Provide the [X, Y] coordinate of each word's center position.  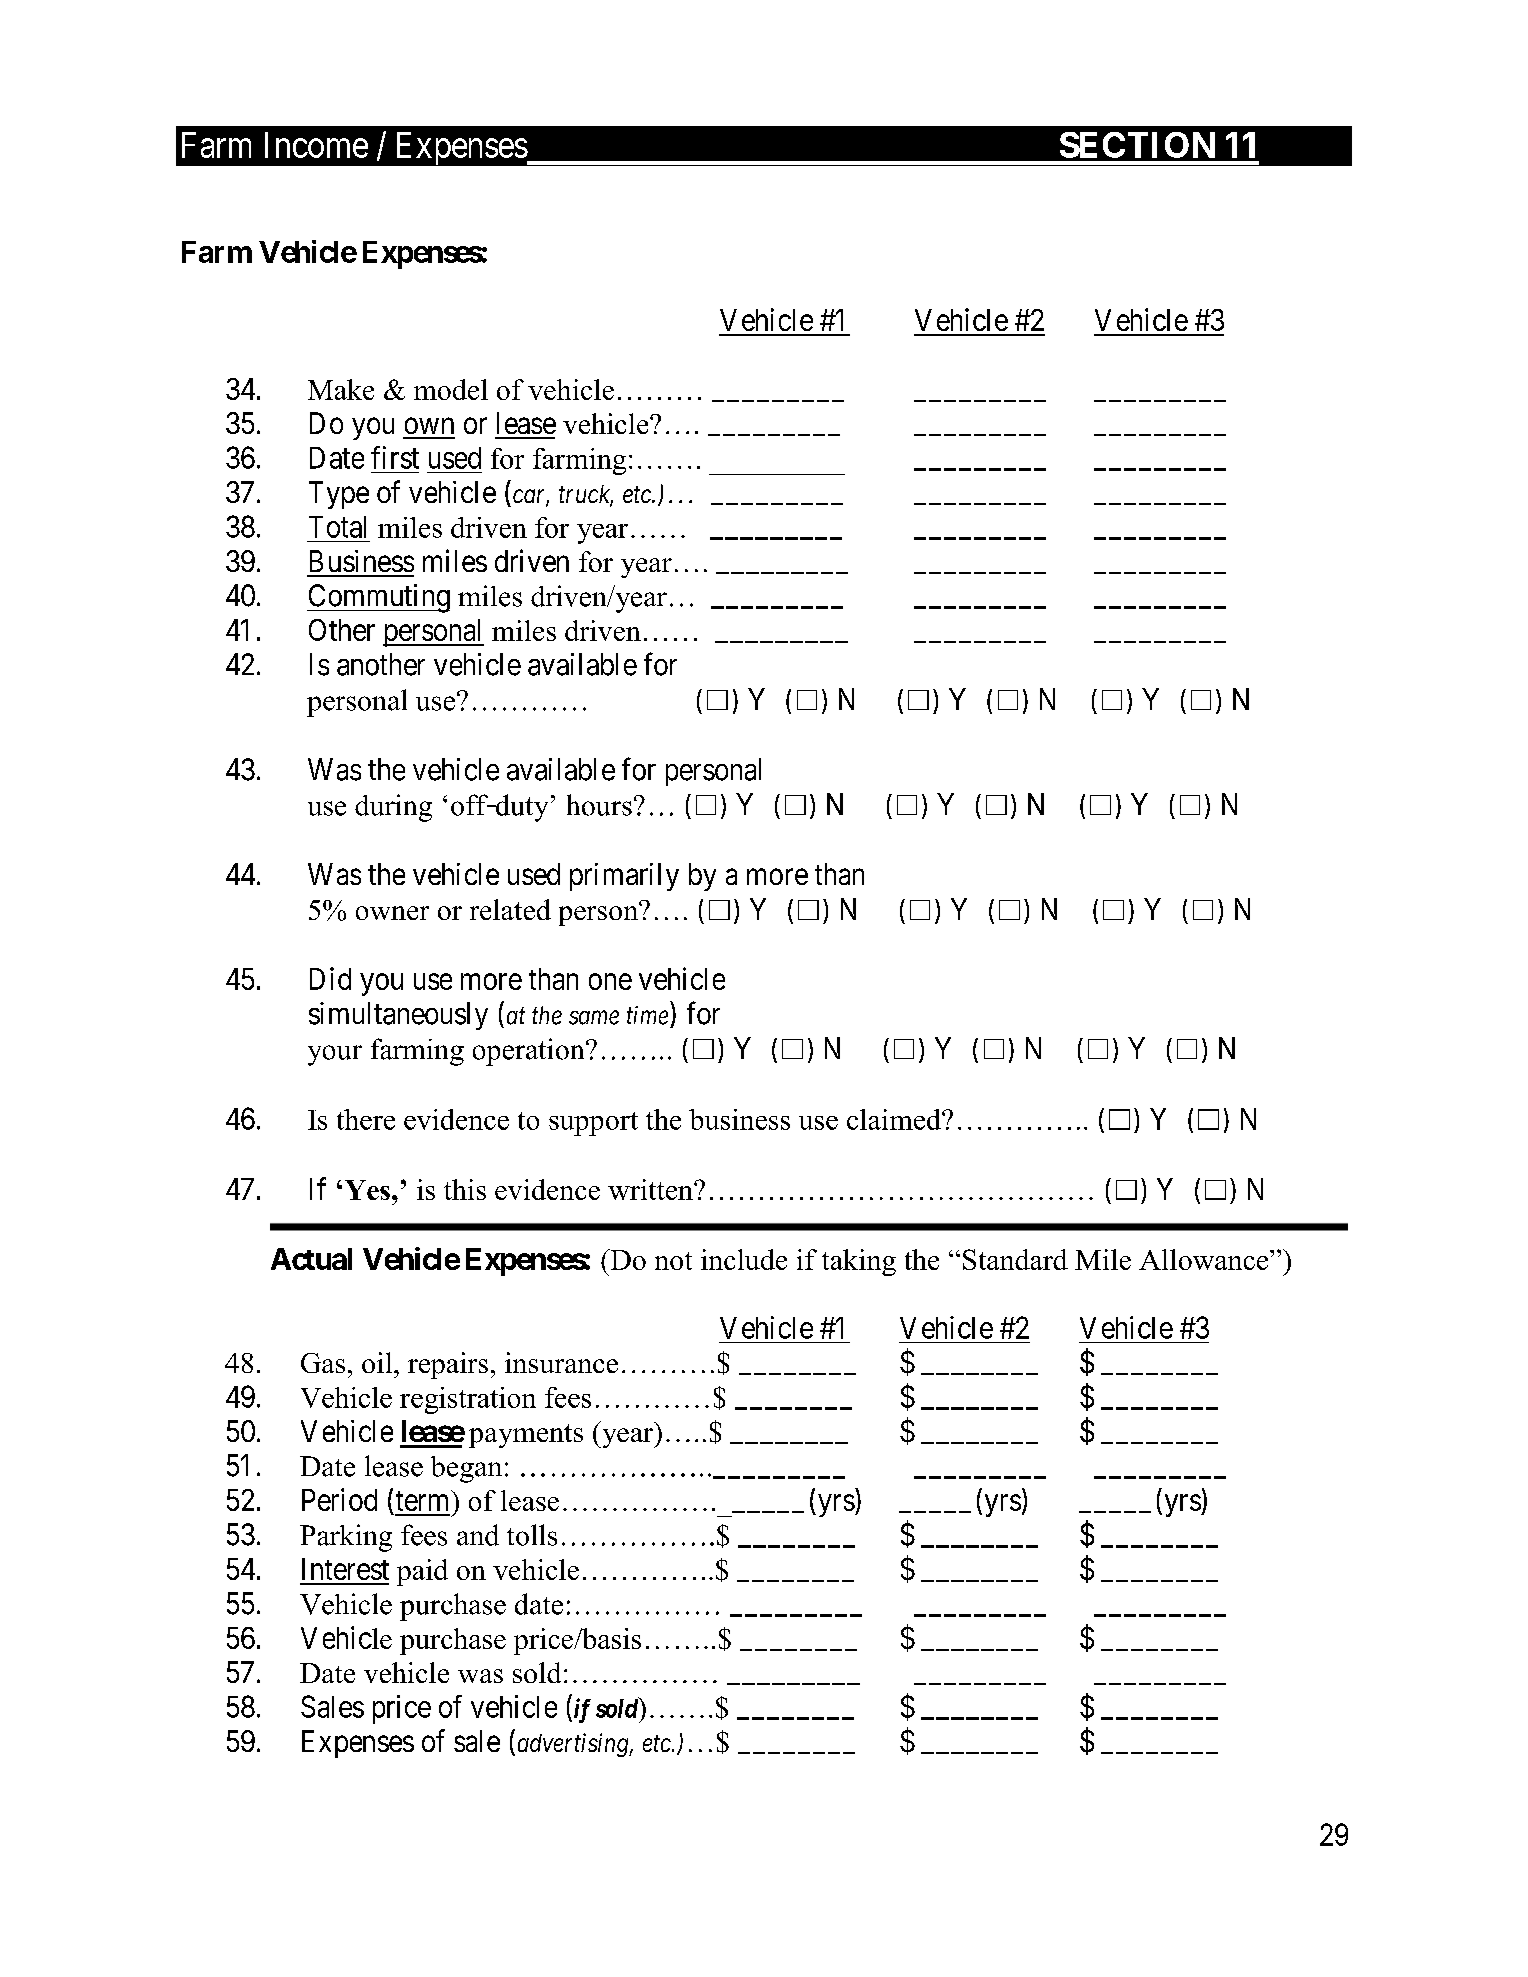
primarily [624, 877]
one [610, 982]
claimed [895, 1119]
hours [599, 805]
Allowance [1205, 1259]
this [465, 1189]
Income [316, 145]
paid [422, 1572]
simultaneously [398, 1016]
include [744, 1259]
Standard [1015, 1259]
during [393, 808]
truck [586, 495]
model [451, 389]
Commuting [378, 598]
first [395, 457]
